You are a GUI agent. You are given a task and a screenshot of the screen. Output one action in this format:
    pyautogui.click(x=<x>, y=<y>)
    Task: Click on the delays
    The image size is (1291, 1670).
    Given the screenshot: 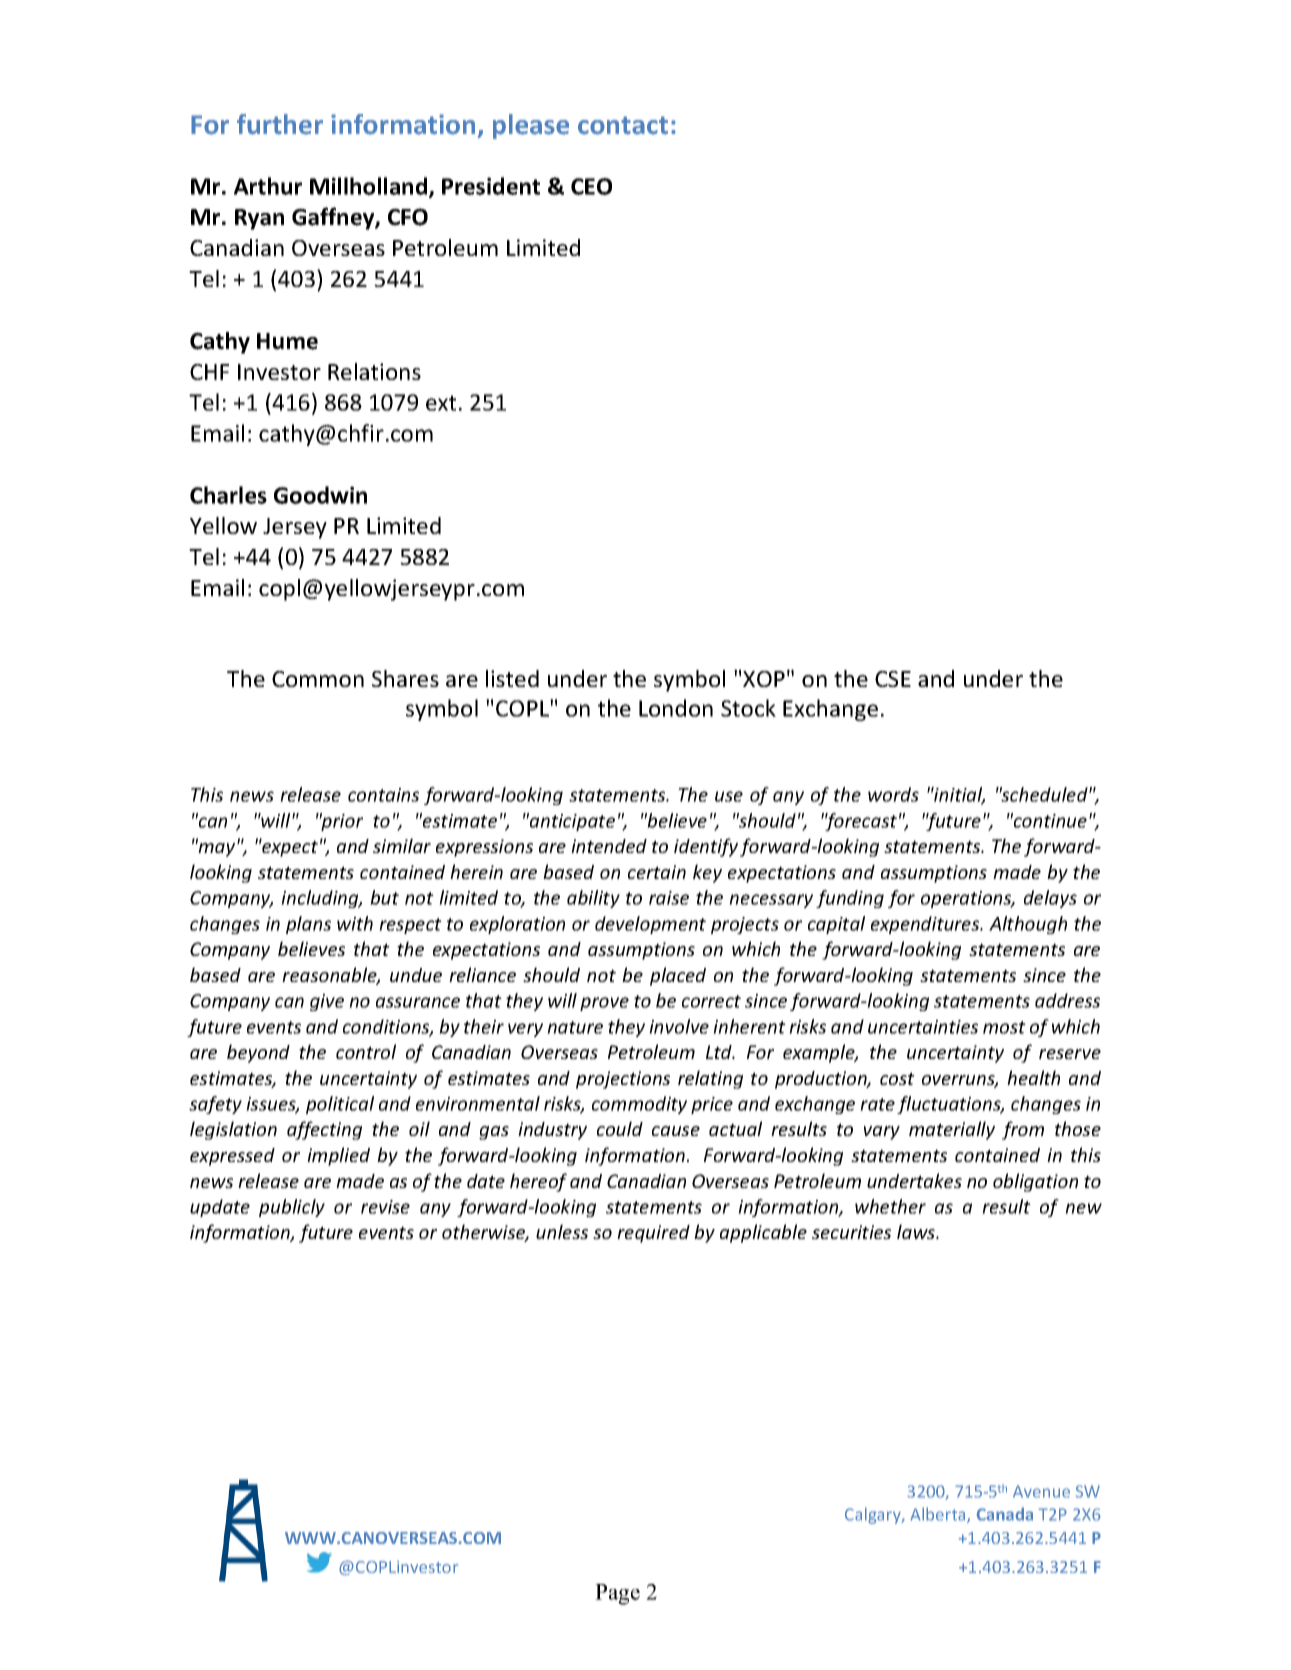 What is the action you would take?
    pyautogui.click(x=1050, y=899)
